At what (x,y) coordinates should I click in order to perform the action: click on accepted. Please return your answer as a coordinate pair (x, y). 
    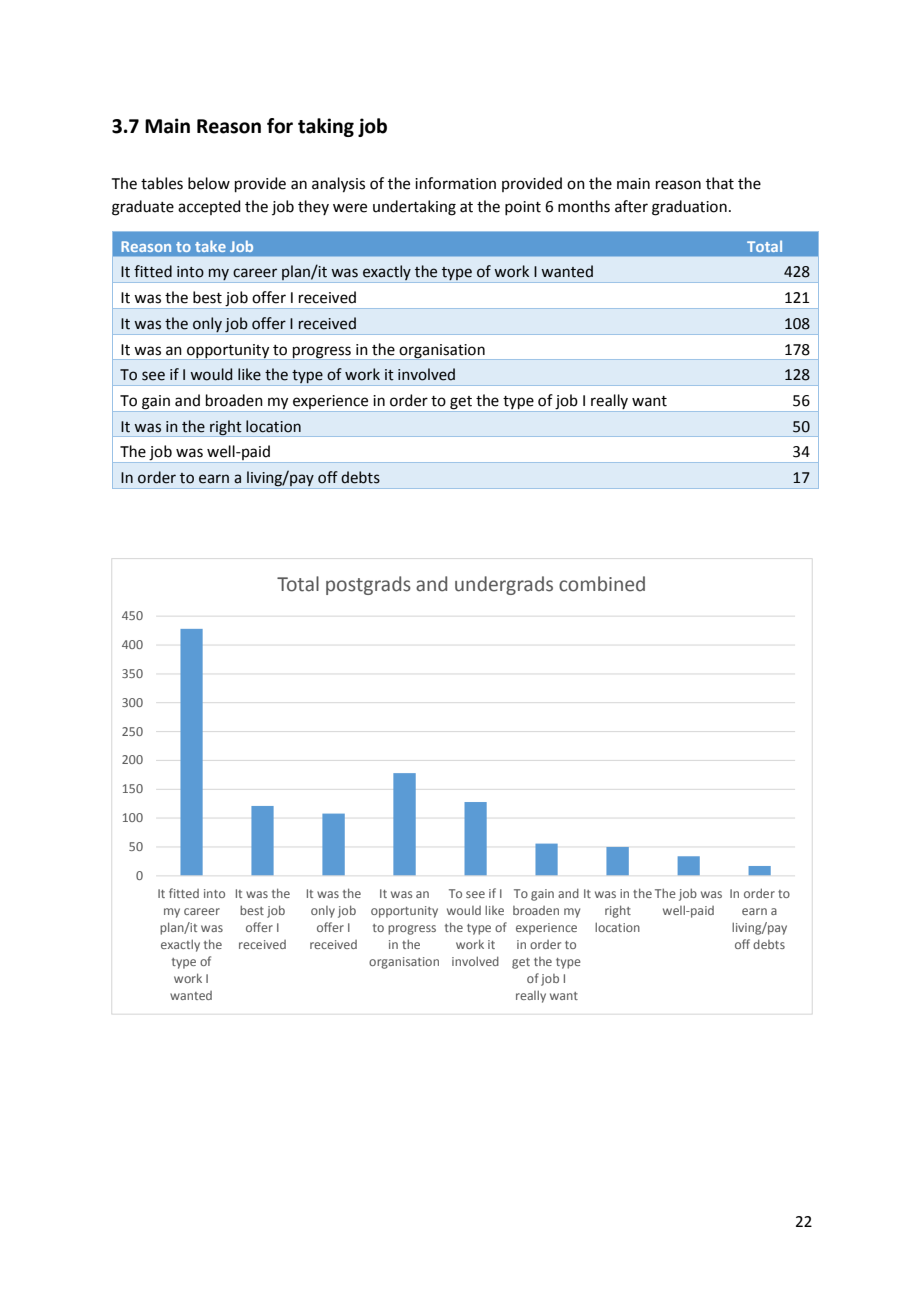
    Looking at the image, I should click on (209, 207).
